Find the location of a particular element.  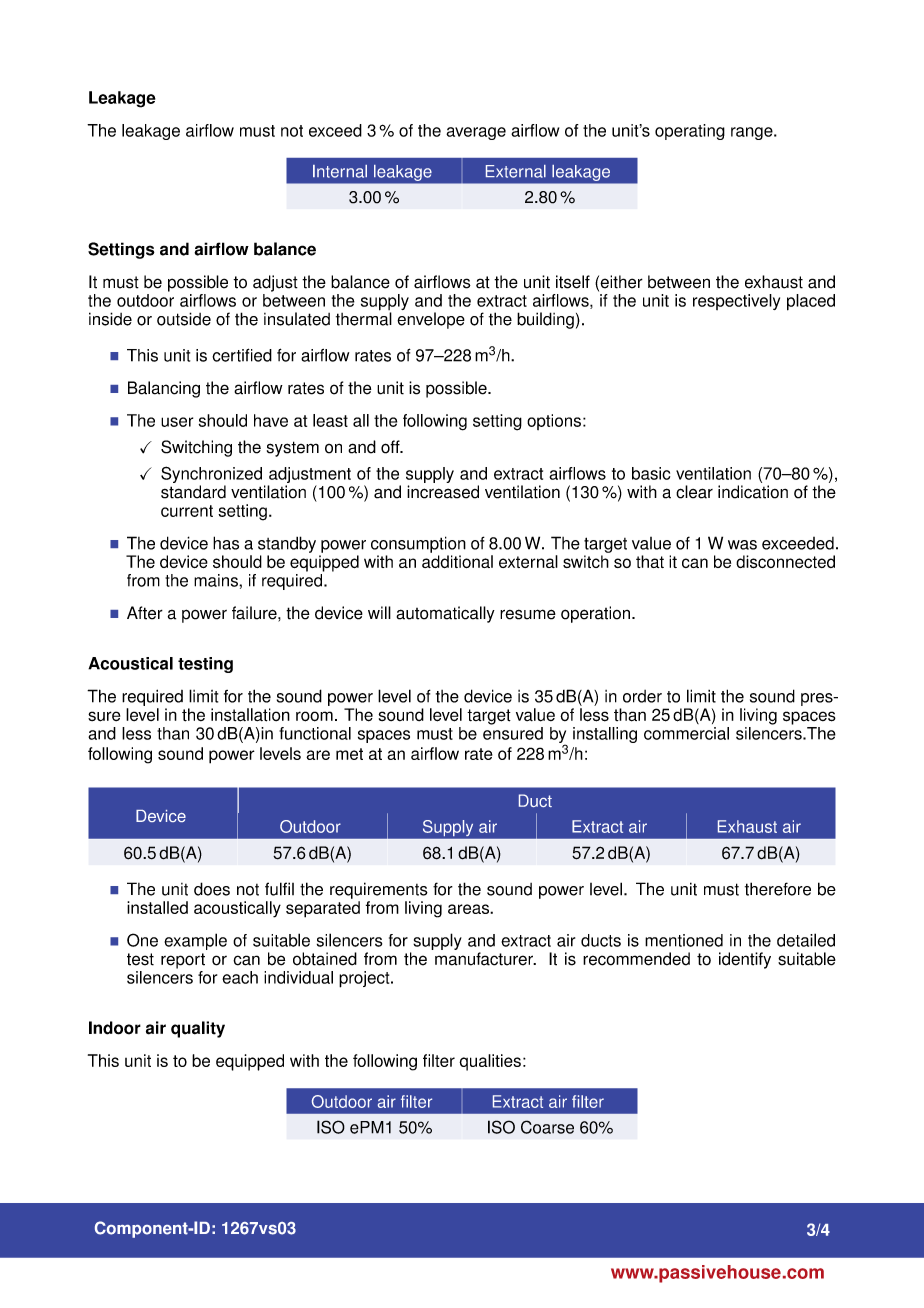

qualities is located at coordinates (490, 1062).
